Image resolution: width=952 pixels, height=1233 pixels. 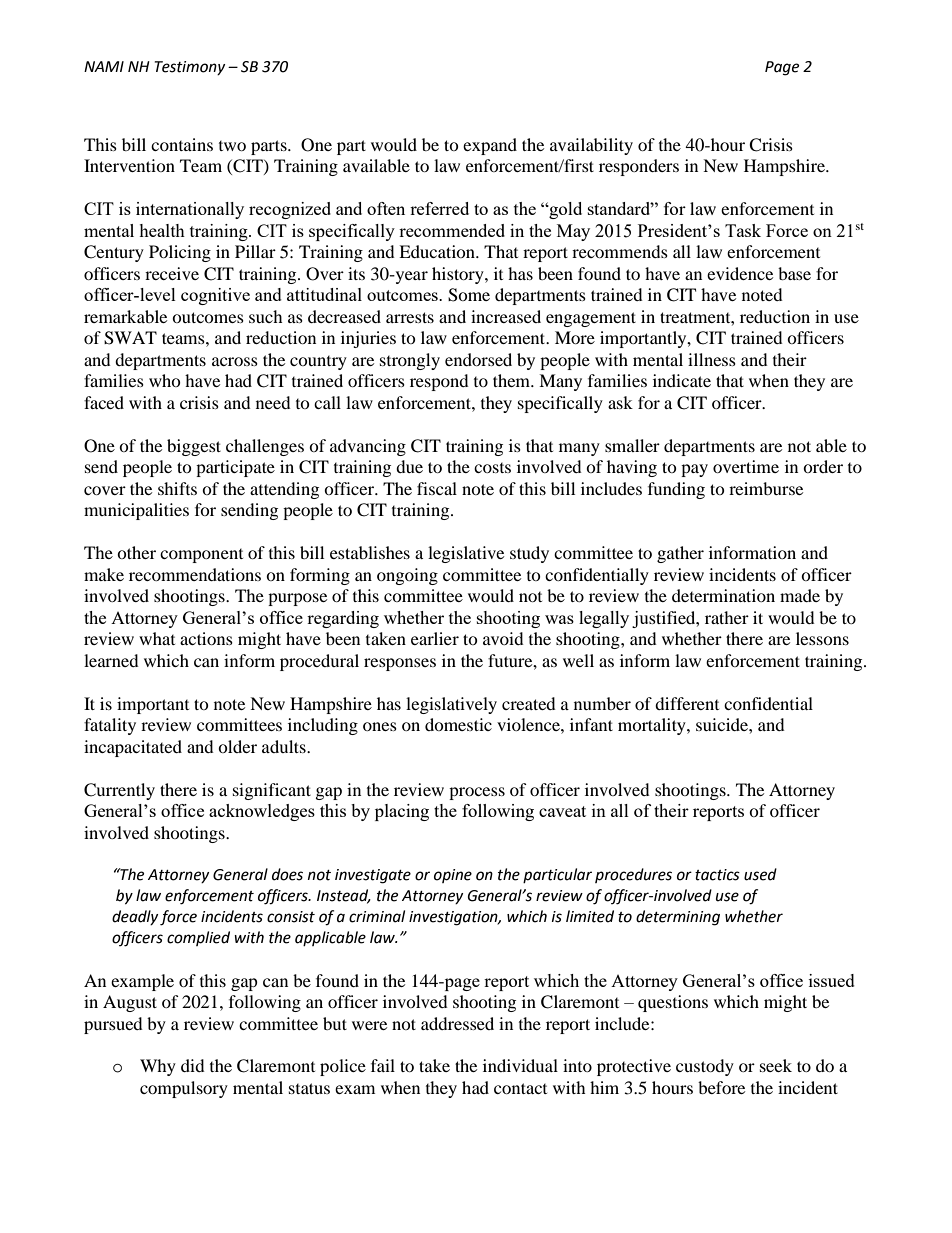 What do you see at coordinates (189, 68) in the image?
I see `Testimony` at bounding box center [189, 68].
